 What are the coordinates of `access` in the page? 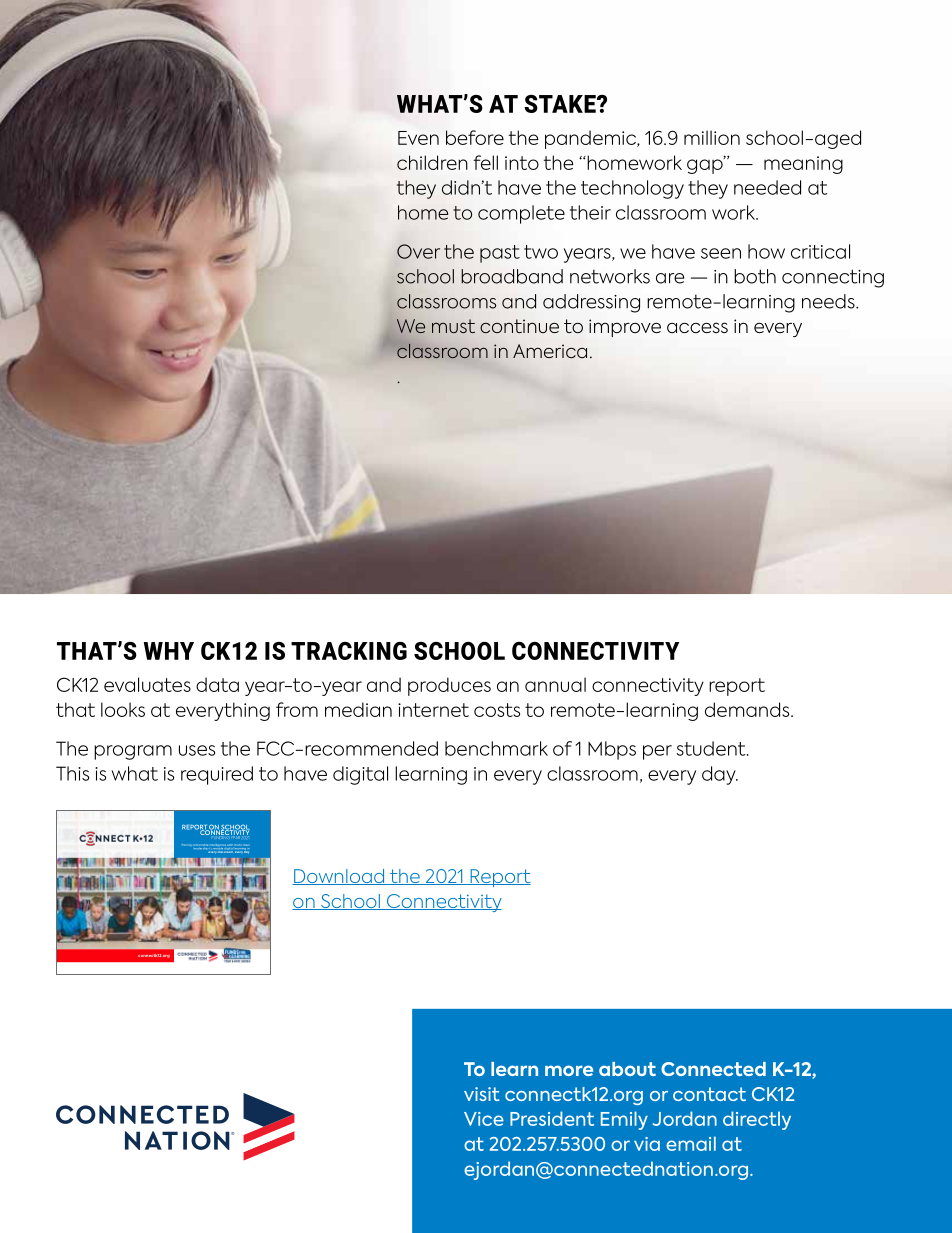 It's located at (697, 328).
